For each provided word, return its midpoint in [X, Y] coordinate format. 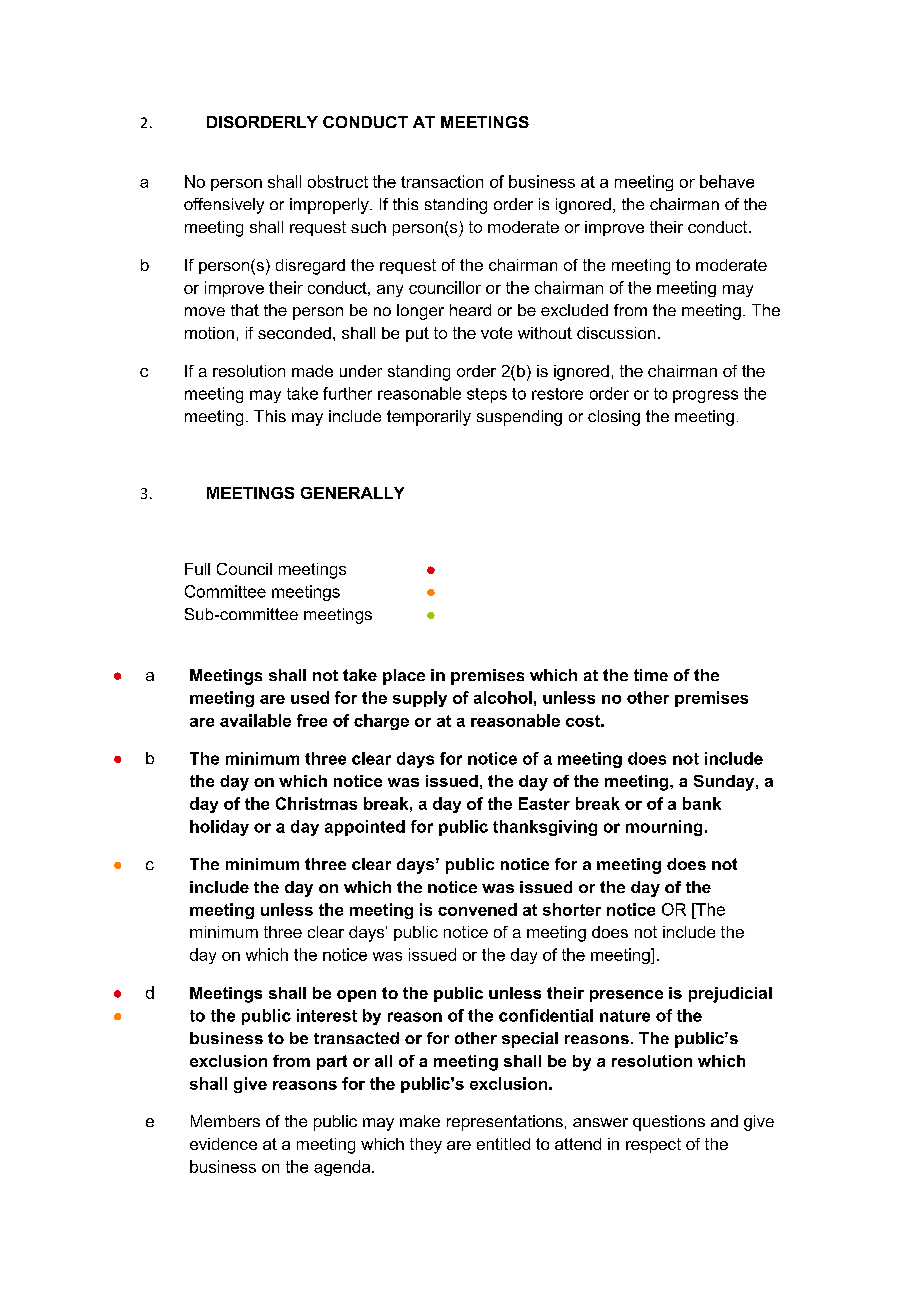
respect [653, 1145]
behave [727, 181]
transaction [442, 181]
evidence [223, 1144]
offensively [224, 206]
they [426, 1146]
